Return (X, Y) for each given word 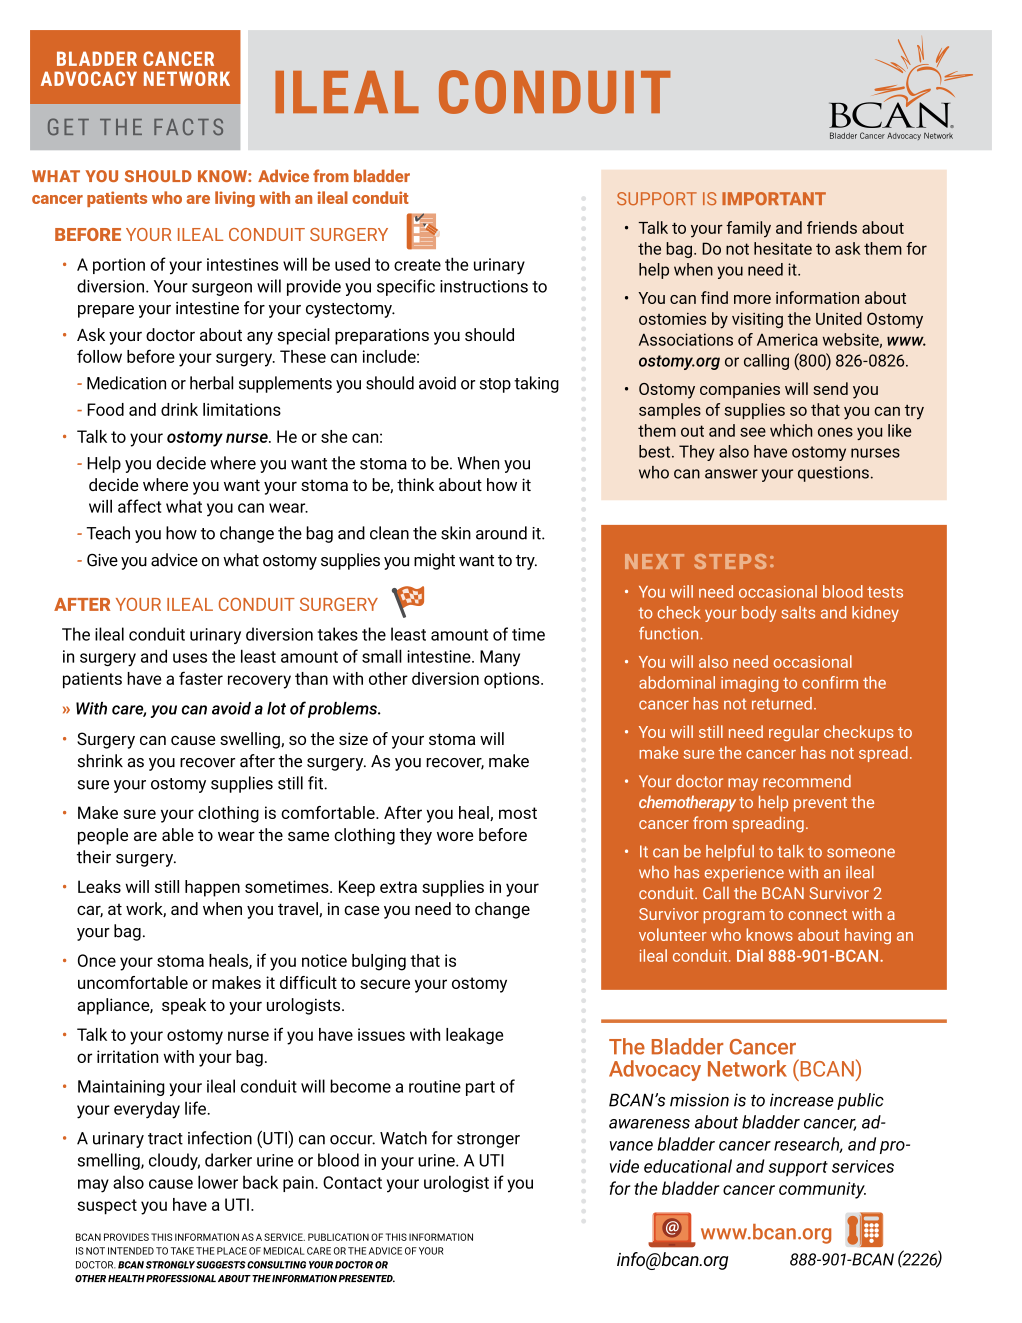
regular (794, 733)
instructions (484, 286)
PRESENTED (367, 1279)
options (513, 680)
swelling (251, 740)
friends (832, 227)
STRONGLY (170, 1265)
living (235, 199)
